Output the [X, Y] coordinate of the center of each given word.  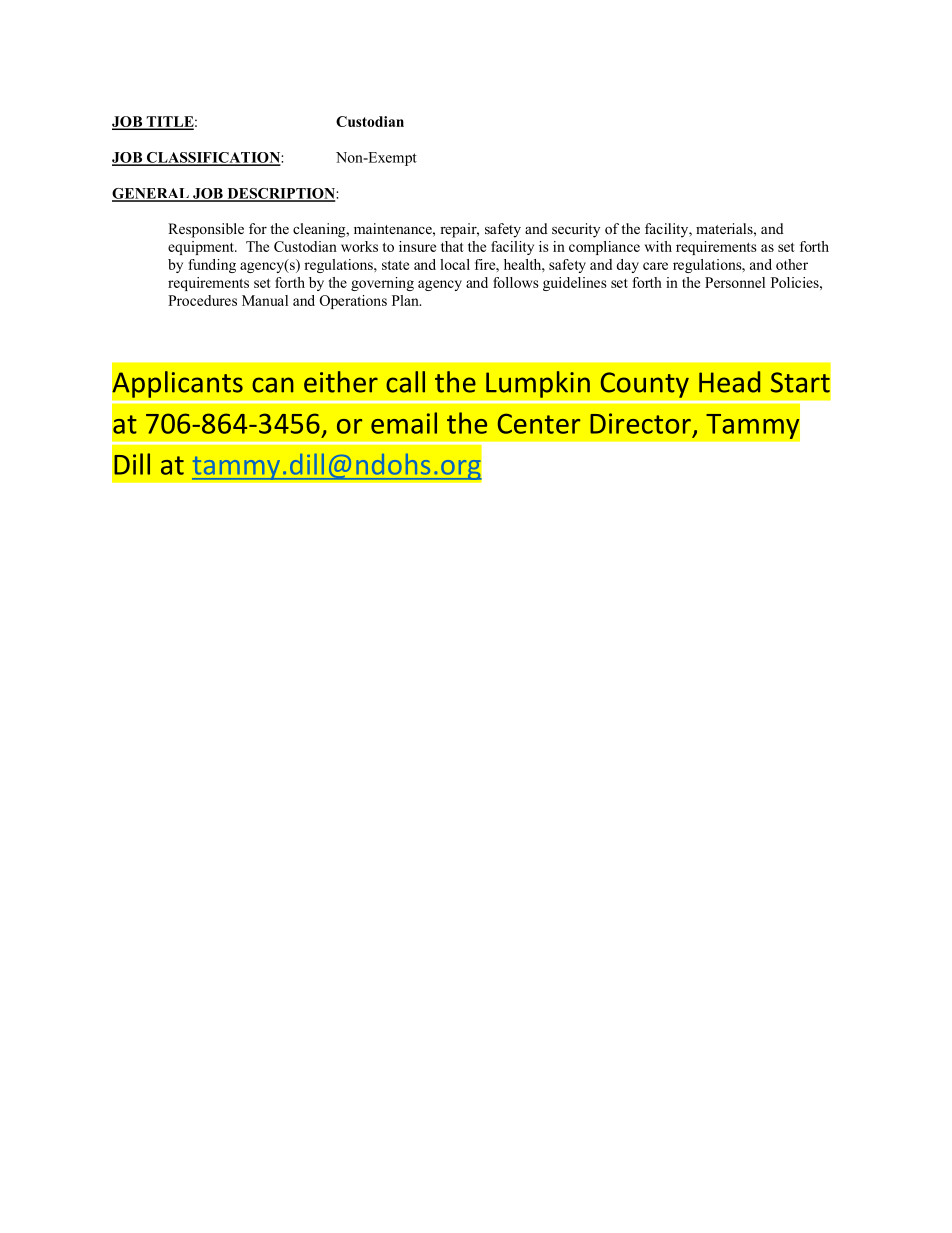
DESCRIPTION [281, 194]
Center [539, 423]
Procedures [202, 300]
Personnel [735, 282]
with [658, 246]
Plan [406, 300]
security [576, 230]
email [404, 423]
